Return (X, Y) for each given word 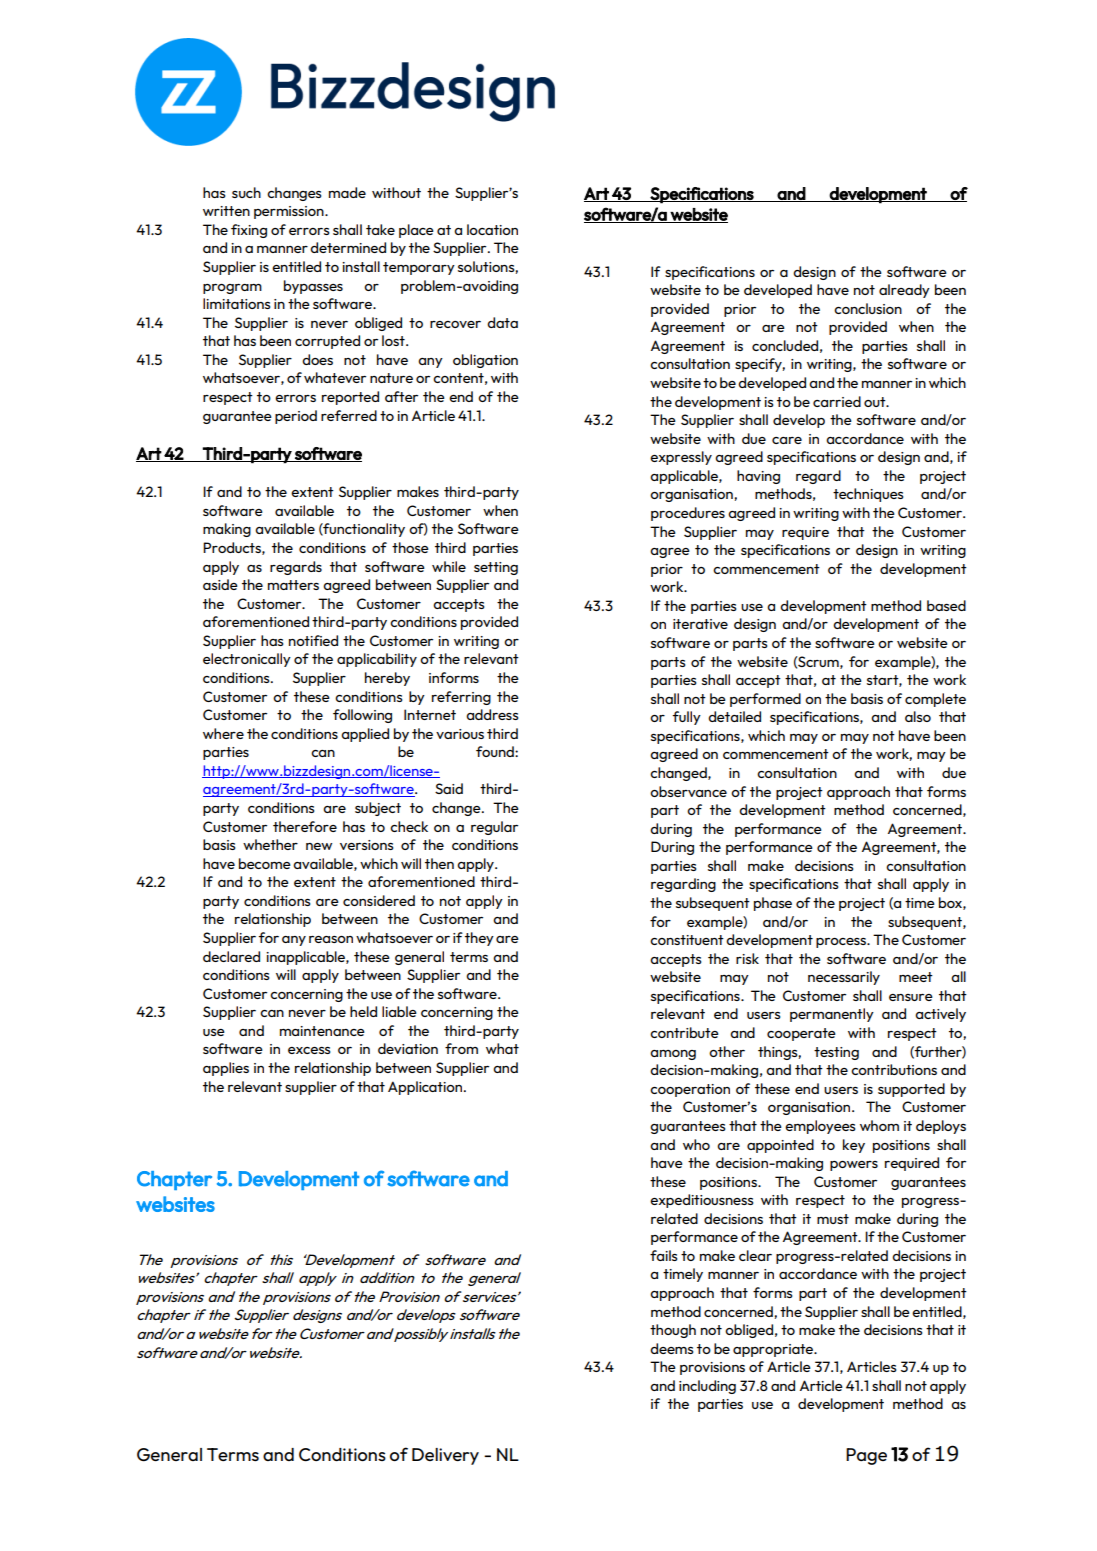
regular (494, 828)
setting (496, 568)
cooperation (690, 1090)
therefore (305, 826)
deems (671, 1348)
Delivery (445, 1456)
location (492, 229)
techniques (868, 495)
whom (879, 1125)
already (904, 291)
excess (309, 1050)
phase (773, 904)
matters (293, 585)
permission (290, 212)
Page (866, 1456)
